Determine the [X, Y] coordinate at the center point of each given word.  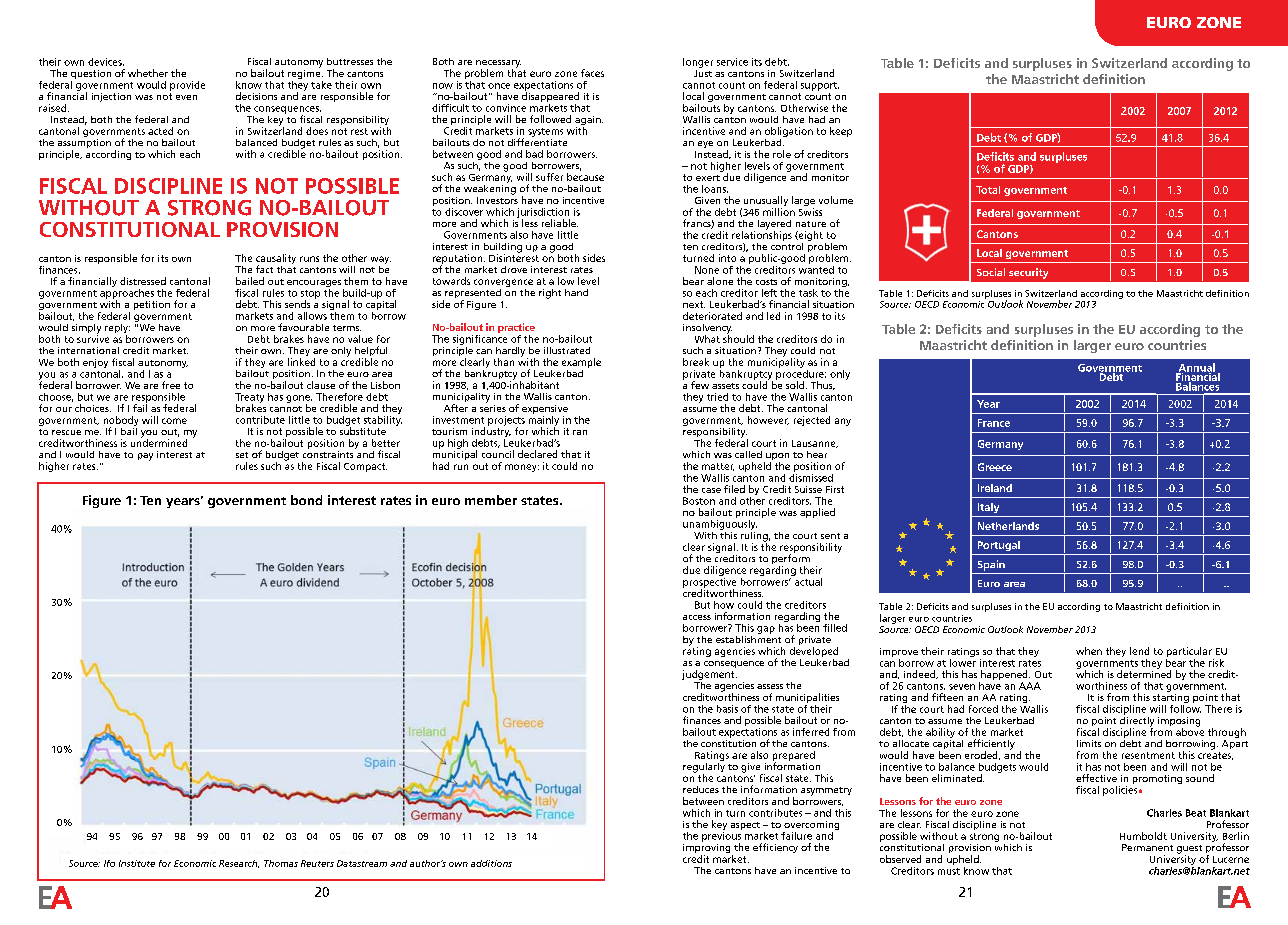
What [707, 339]
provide [187, 86]
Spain [991, 565]
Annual [1195, 368]
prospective [709, 582]
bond [306, 500]
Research [239, 864]
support [820, 86]
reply [117, 330]
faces [592, 73]
